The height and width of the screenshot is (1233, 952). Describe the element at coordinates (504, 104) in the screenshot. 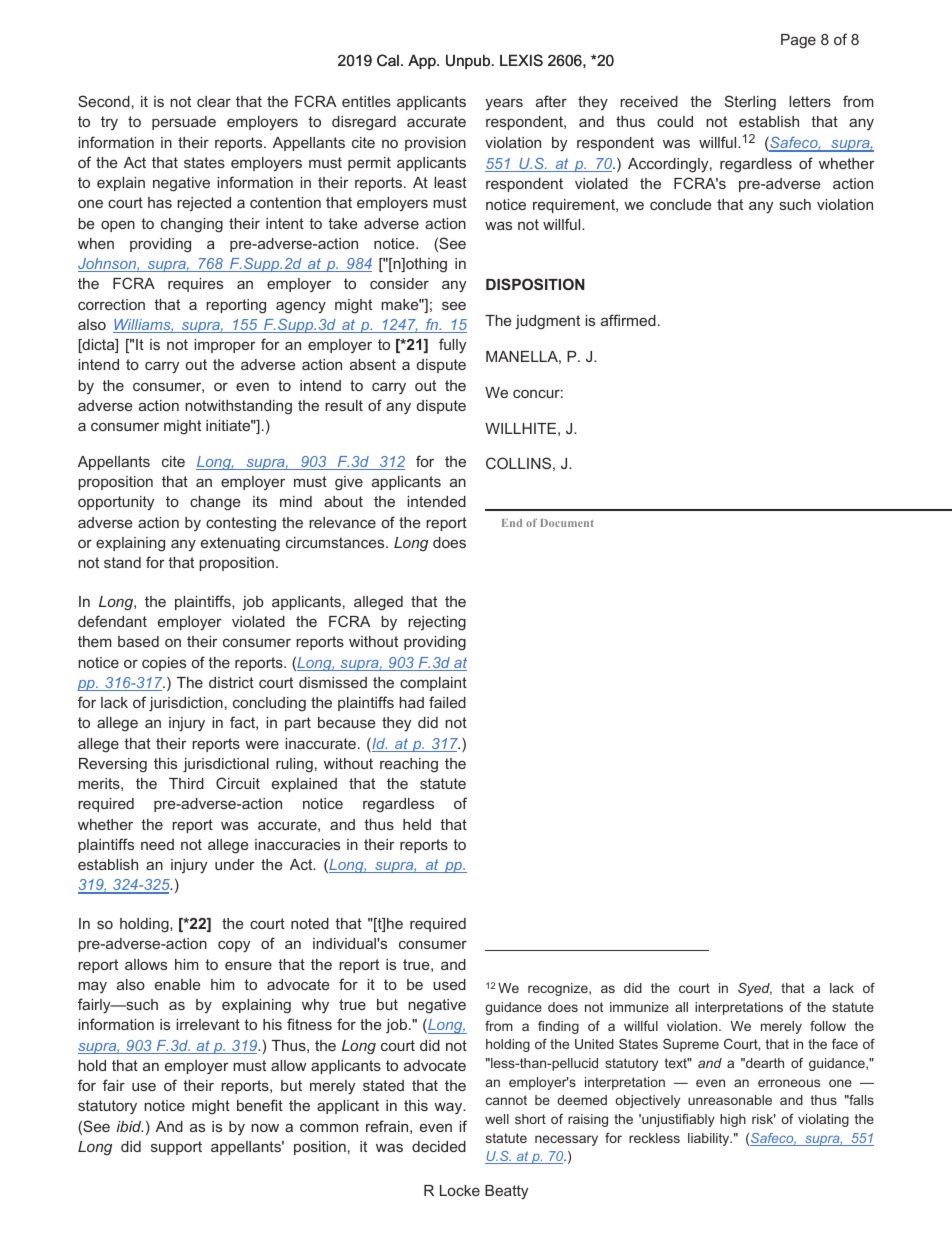

I see `years` at that location.
